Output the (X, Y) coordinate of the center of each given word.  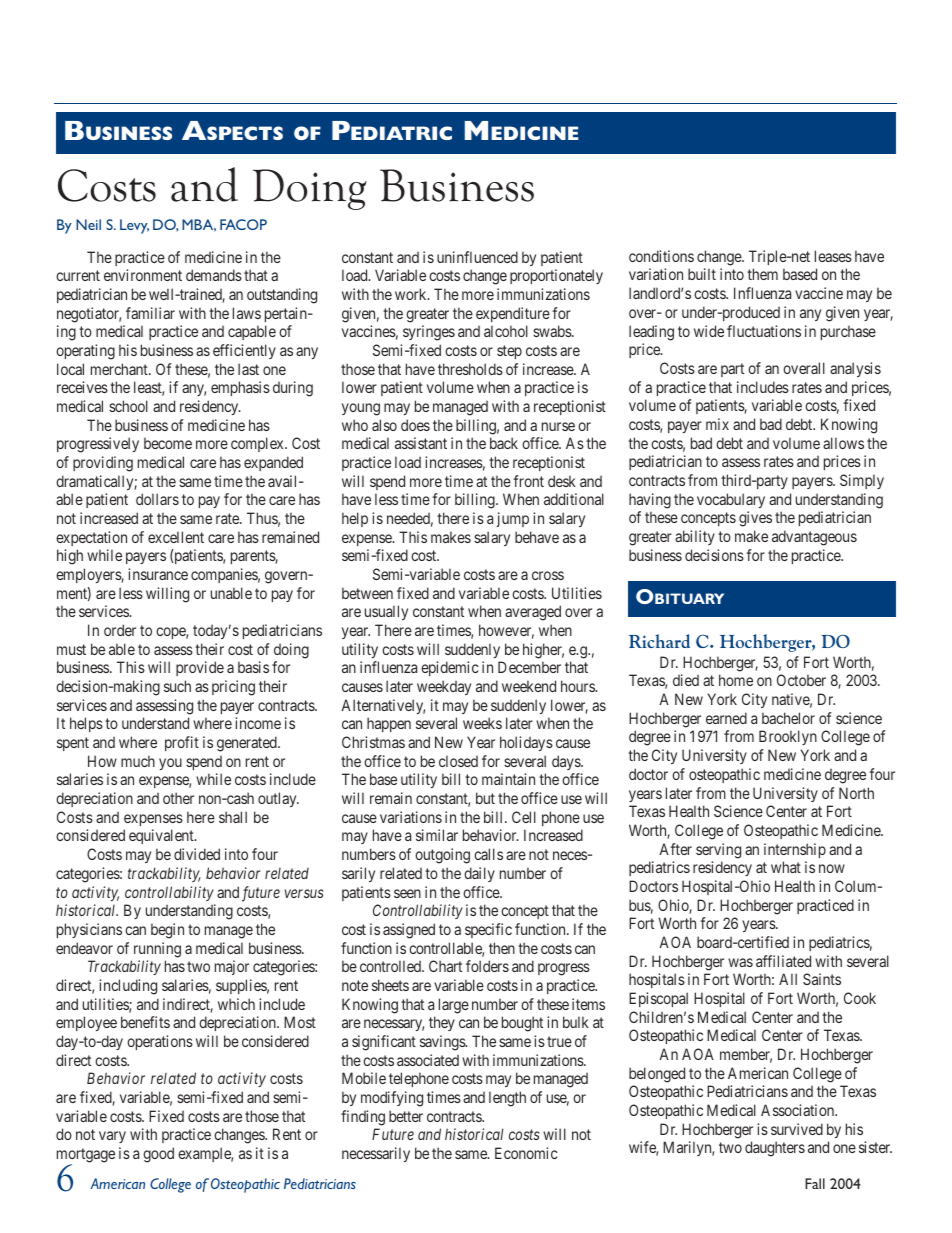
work (412, 294)
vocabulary (731, 500)
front (528, 481)
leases (833, 256)
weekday (444, 687)
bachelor (788, 718)
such (177, 686)
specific (488, 930)
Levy (134, 226)
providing (103, 464)
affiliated (783, 961)
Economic (526, 1153)
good (158, 1155)
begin (167, 931)
